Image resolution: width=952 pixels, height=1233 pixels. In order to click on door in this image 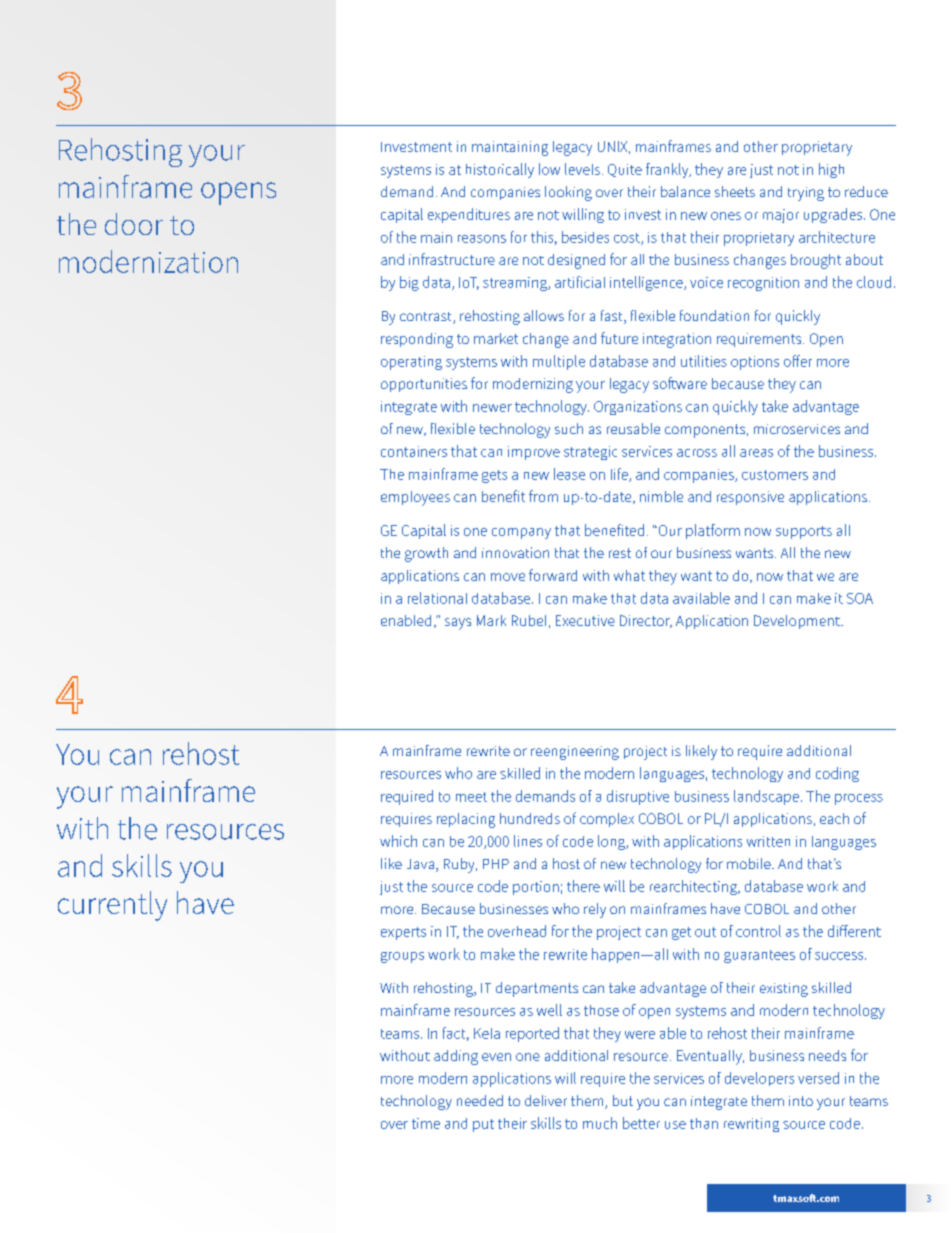, I will do `click(134, 224)`.
